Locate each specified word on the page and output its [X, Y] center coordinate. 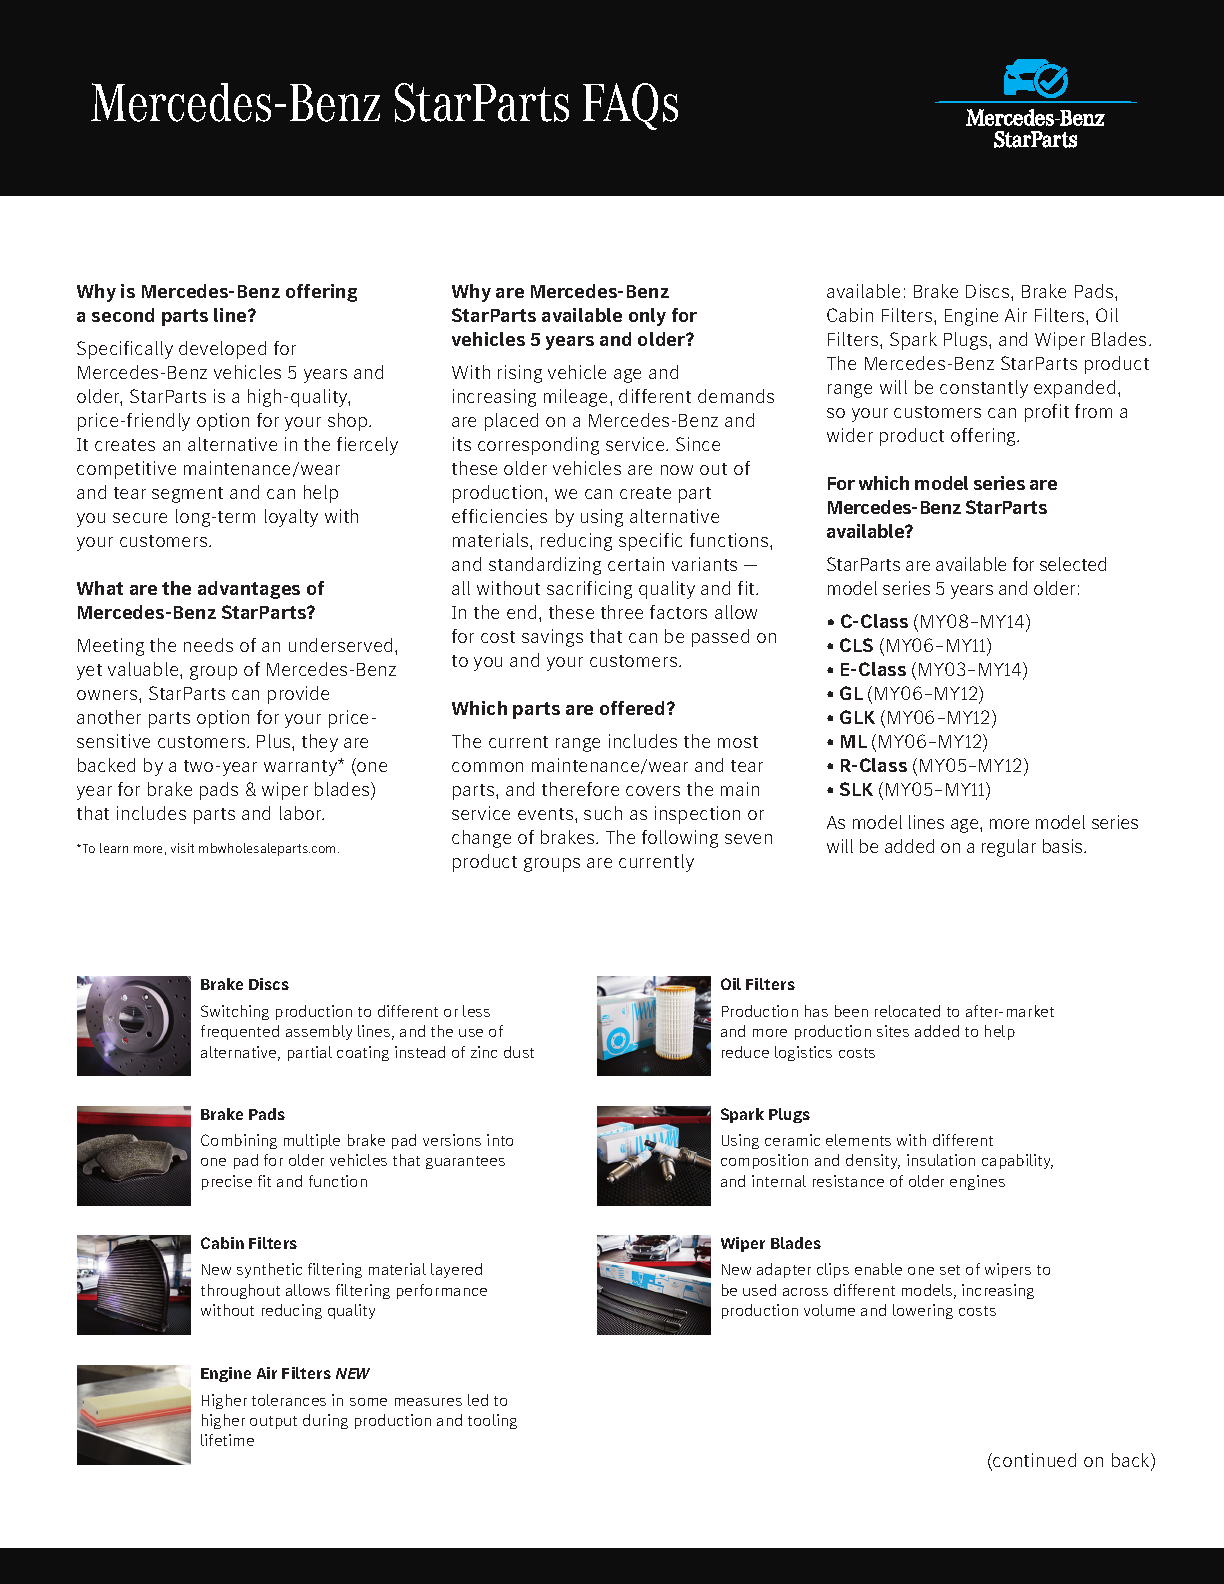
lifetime [227, 1440]
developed [222, 350]
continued [1033, 1461]
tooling [492, 1421]
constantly [984, 389]
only [647, 317]
